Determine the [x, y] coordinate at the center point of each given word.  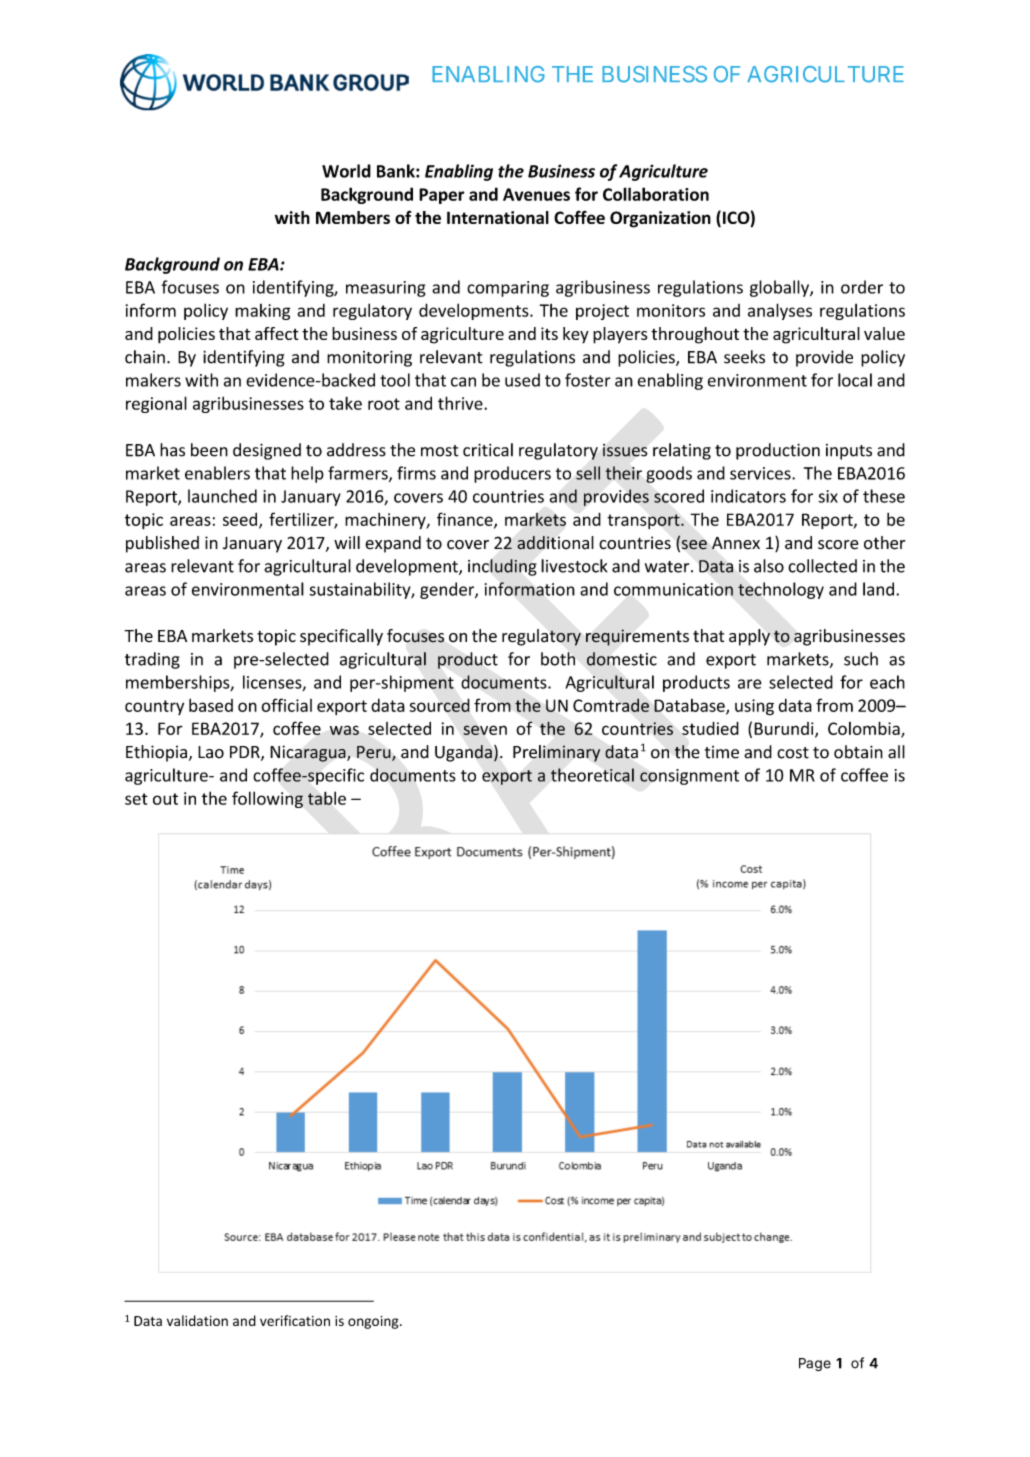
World [346, 171]
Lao [211, 752]
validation [197, 1320]
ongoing [374, 1322]
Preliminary [556, 753]
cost [793, 753]
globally [780, 288]
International [498, 217]
